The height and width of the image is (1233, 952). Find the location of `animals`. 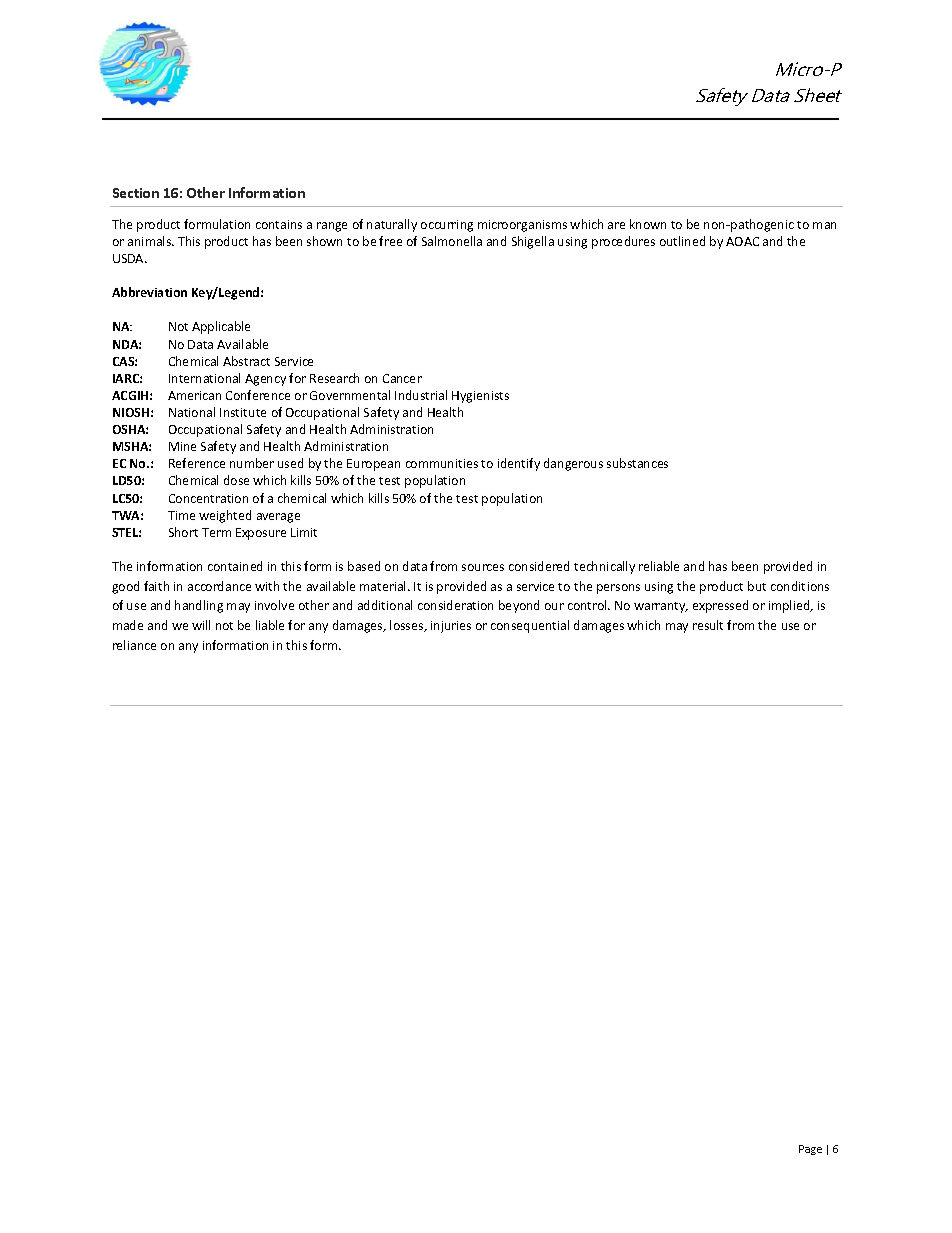

animals is located at coordinates (151, 241).
